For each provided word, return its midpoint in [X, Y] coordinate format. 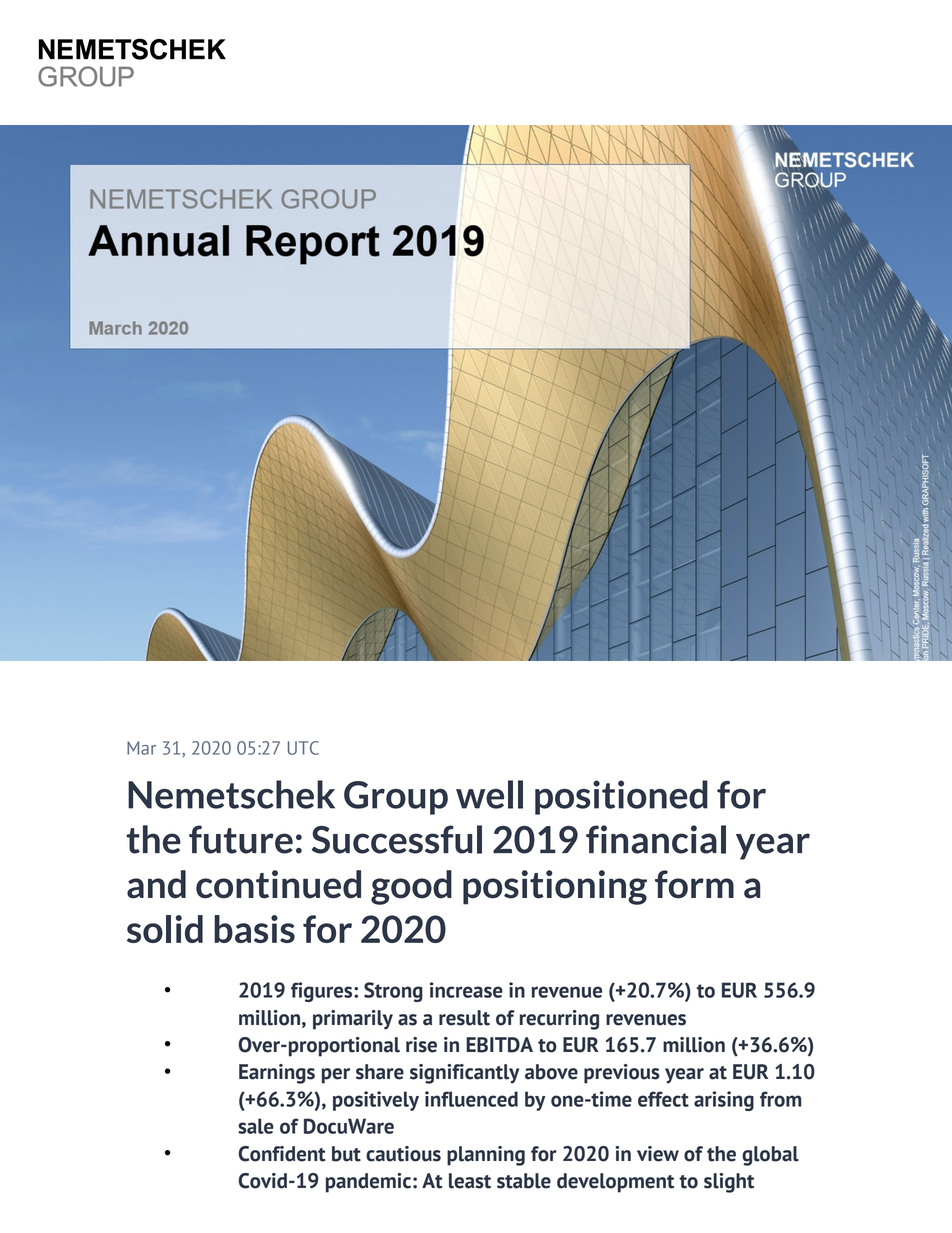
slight [729, 1183]
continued [278, 884]
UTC [303, 748]
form [694, 884]
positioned [621, 797]
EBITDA [499, 1045]
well [489, 794]
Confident [282, 1154]
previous [622, 1074]
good [411, 887]
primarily [353, 1020]
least [470, 1181]
